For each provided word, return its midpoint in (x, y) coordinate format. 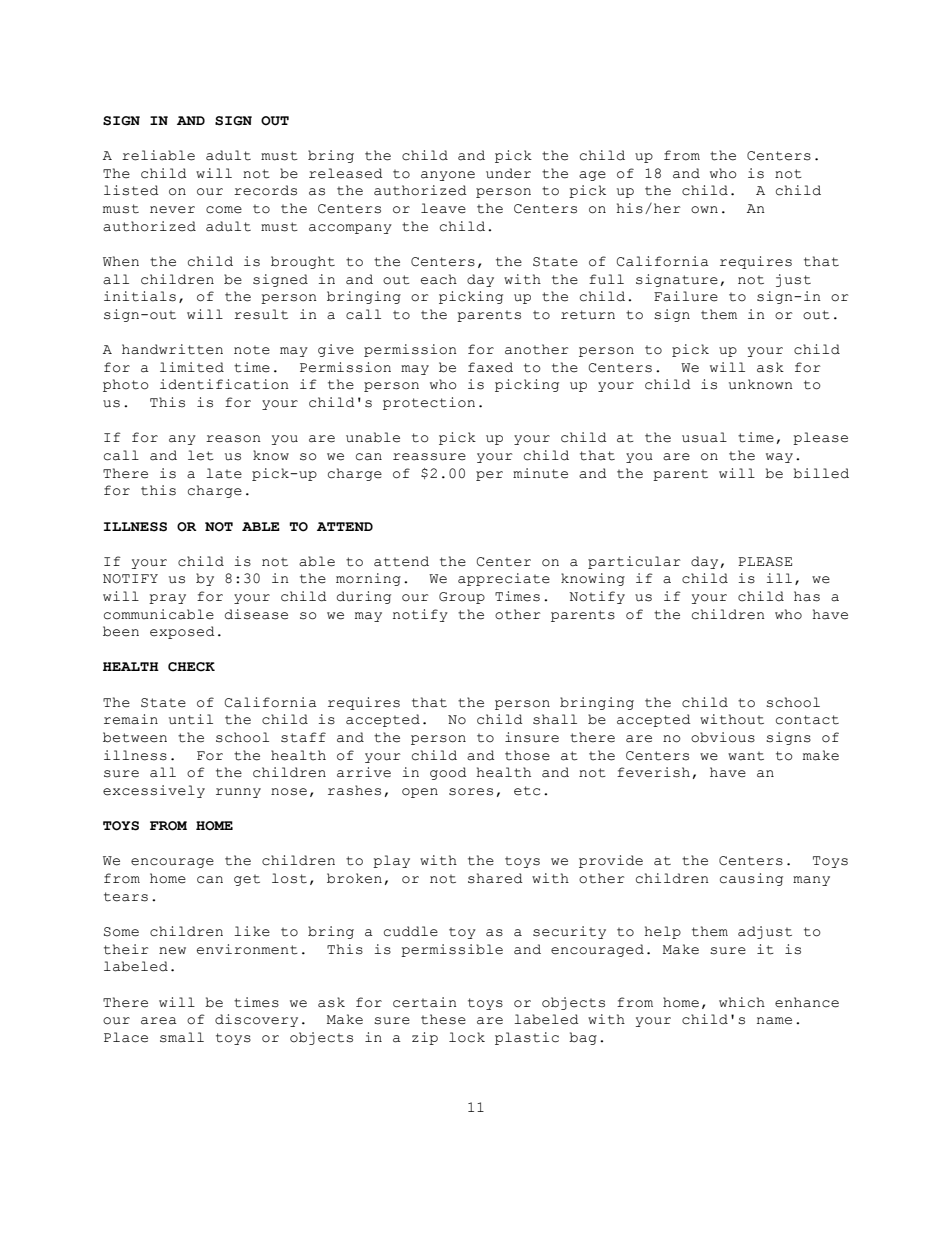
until (191, 719)
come (224, 210)
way (779, 458)
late (224, 473)
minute (540, 473)
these (443, 1019)
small (182, 1037)
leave (443, 208)
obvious (723, 737)
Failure (686, 296)
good (448, 773)
